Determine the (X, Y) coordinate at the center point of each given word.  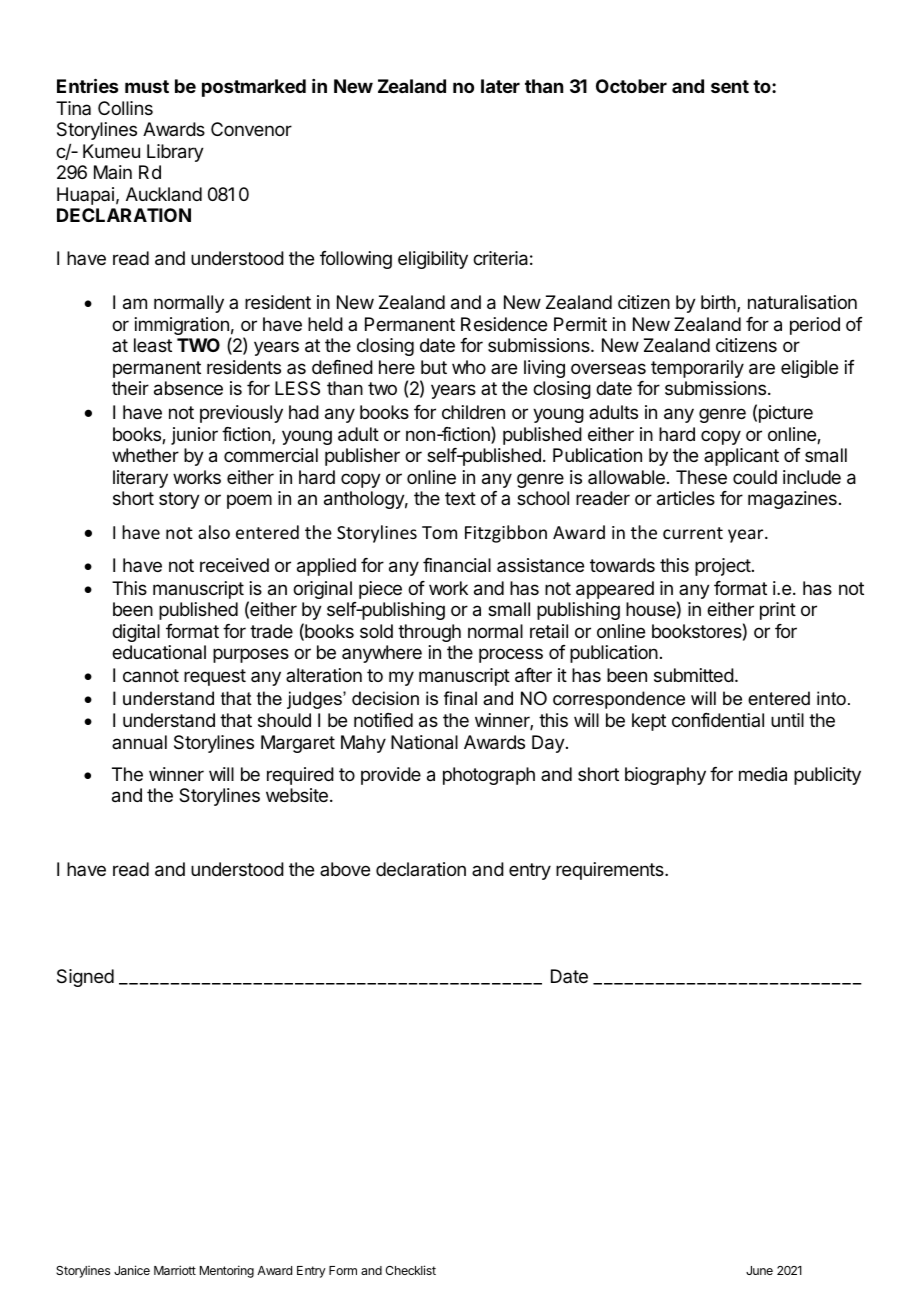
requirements (611, 871)
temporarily (697, 369)
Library (175, 153)
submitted (694, 675)
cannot (151, 675)
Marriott (175, 1270)
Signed (85, 978)
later (500, 86)
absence (188, 388)
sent (730, 86)
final (460, 698)
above (345, 869)
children (473, 412)
